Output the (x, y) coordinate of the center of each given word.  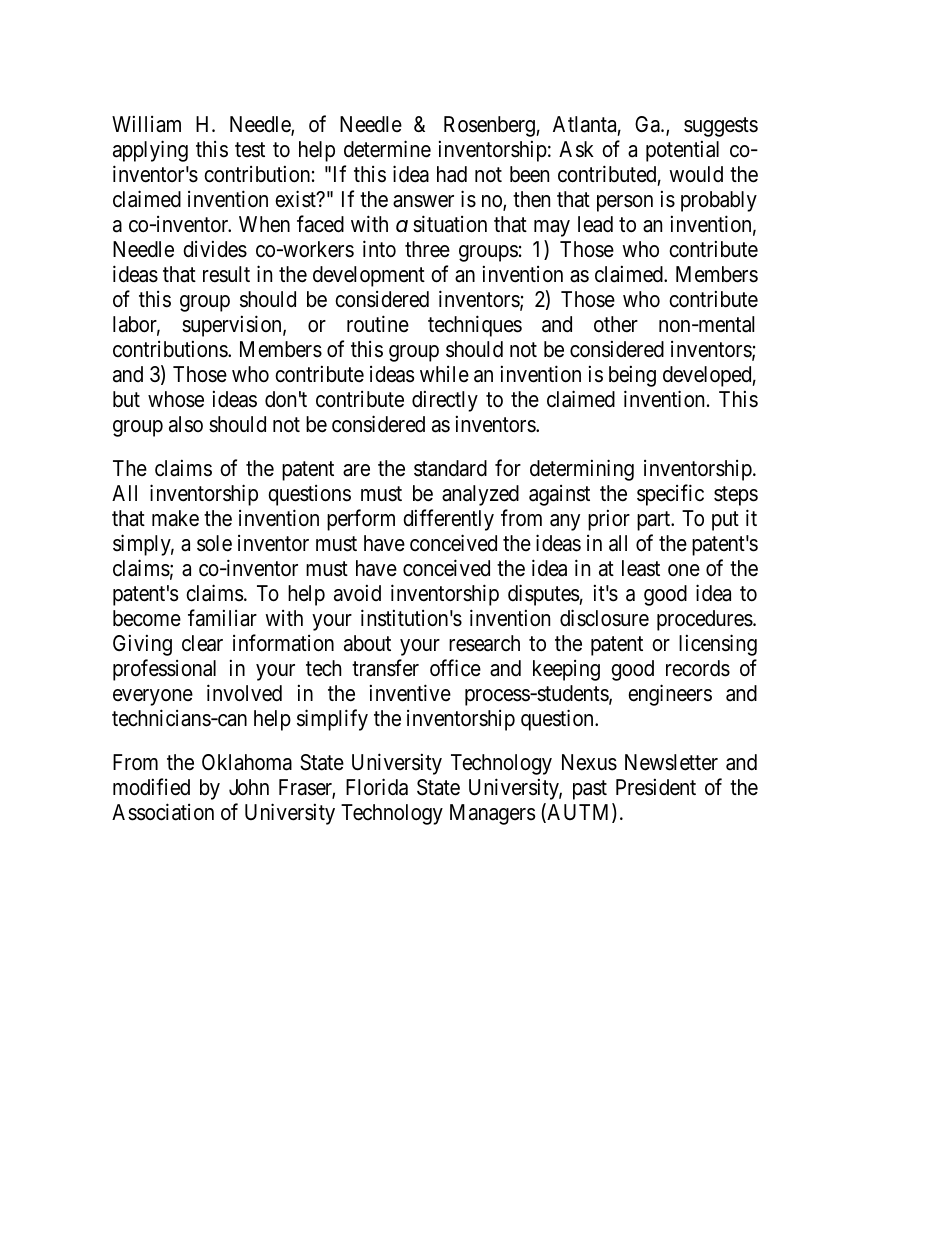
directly (445, 401)
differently (448, 520)
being (632, 376)
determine (387, 149)
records (698, 668)
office (455, 668)
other (616, 324)
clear (202, 643)
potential (682, 151)
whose (176, 399)
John (249, 787)
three (427, 249)
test (250, 150)
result (226, 274)
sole (214, 543)
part (655, 521)
